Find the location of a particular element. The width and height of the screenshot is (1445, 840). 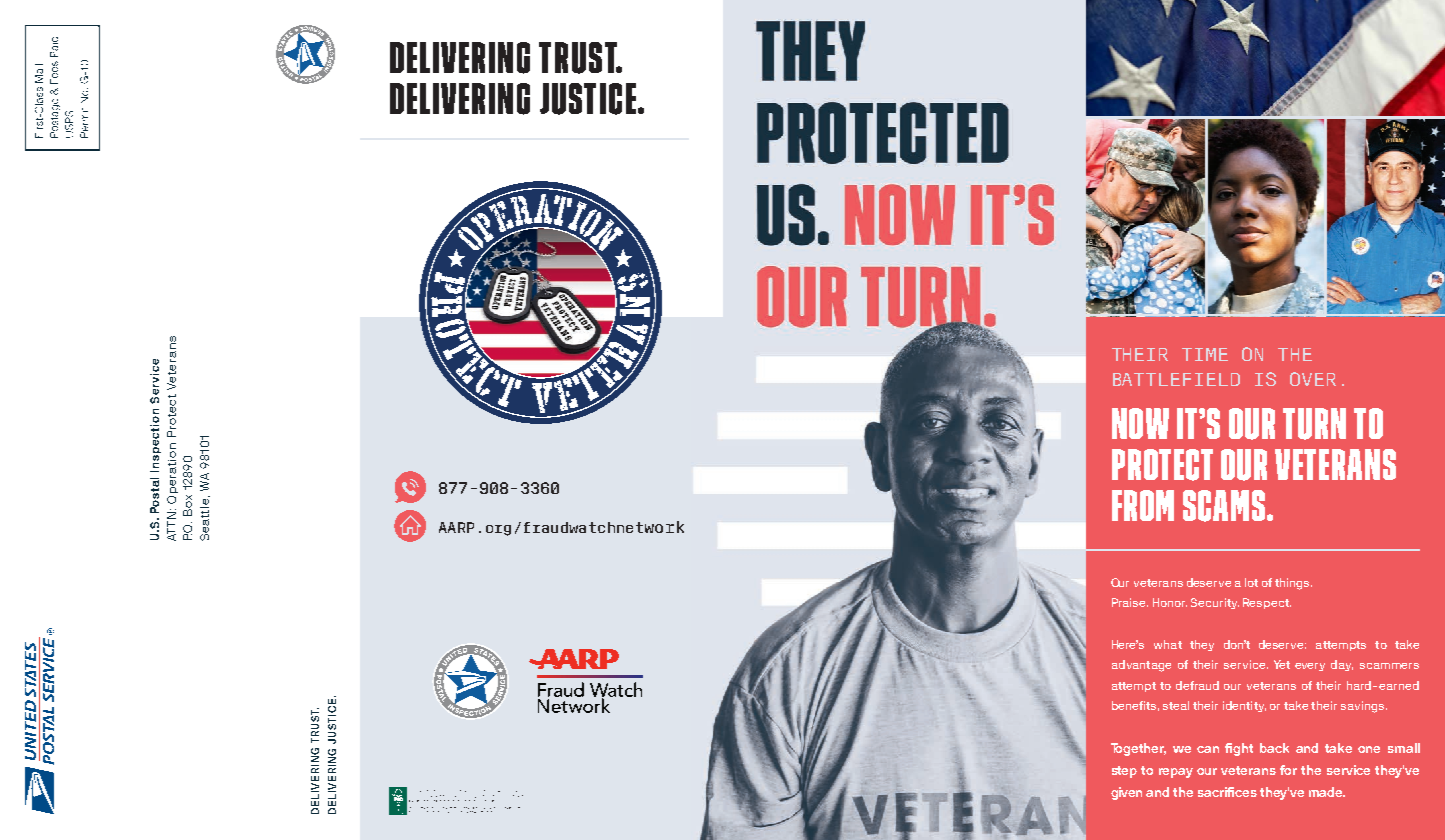

scams is located at coordinates (1225, 506).
